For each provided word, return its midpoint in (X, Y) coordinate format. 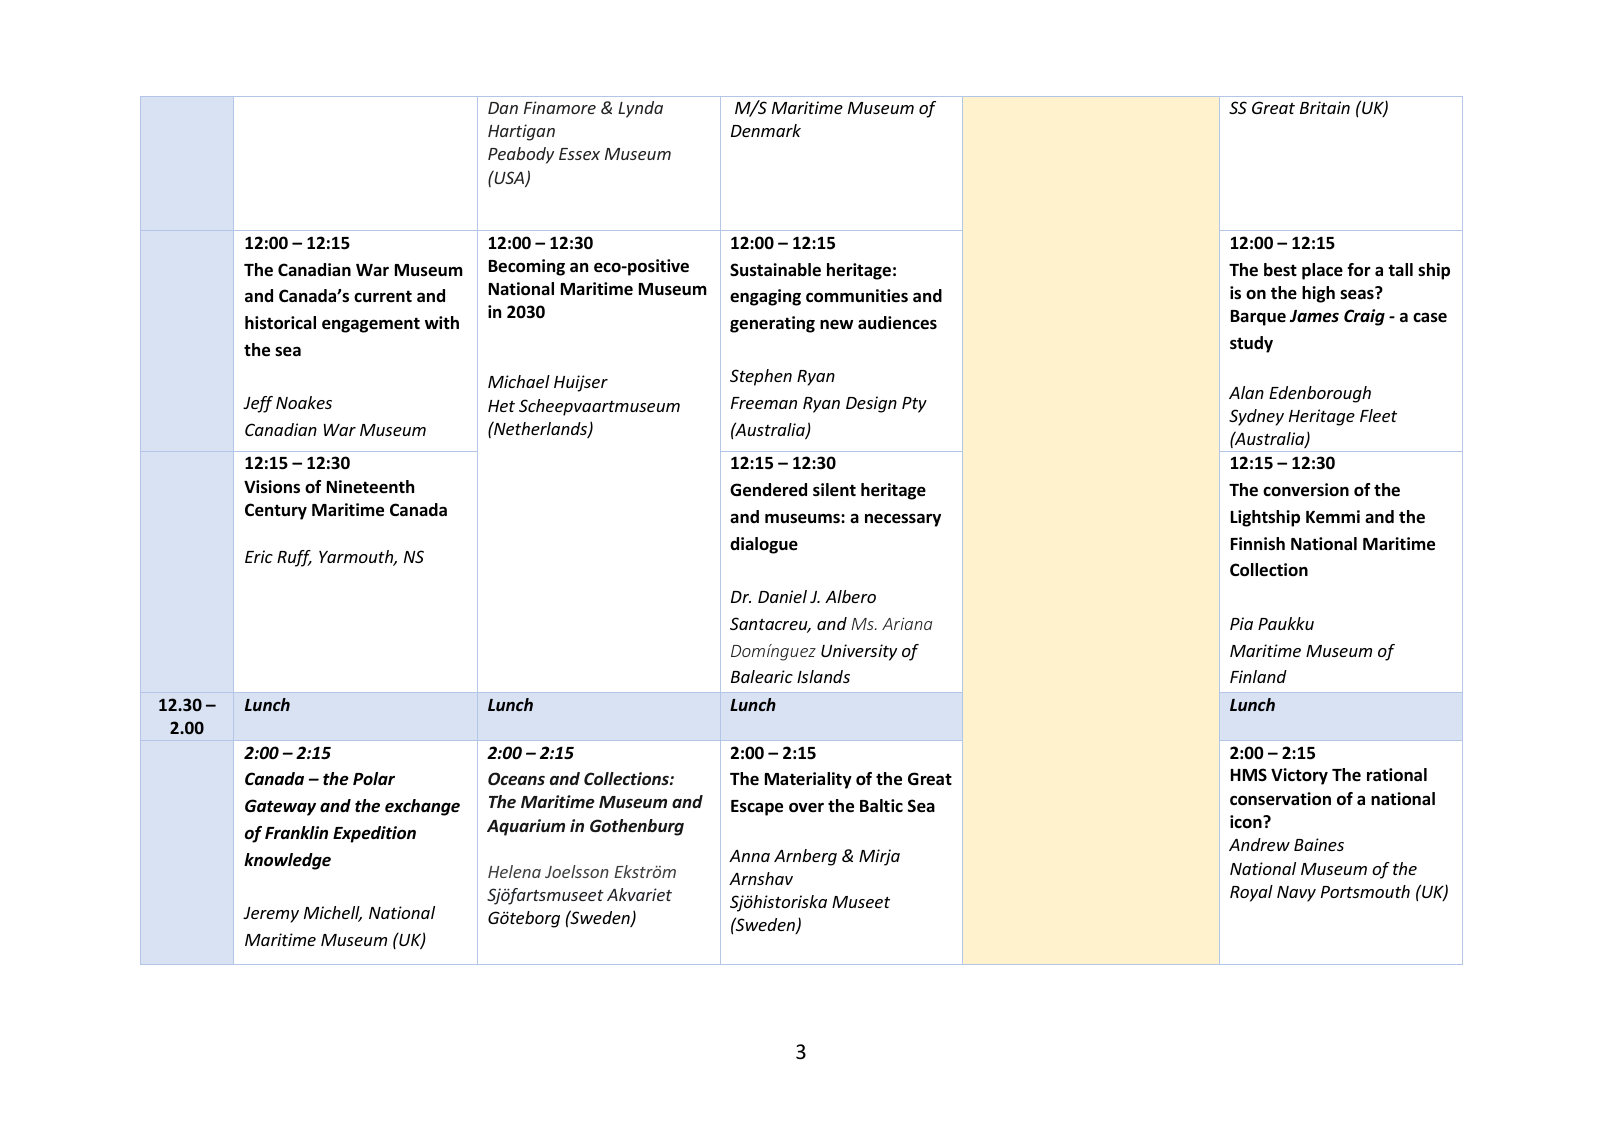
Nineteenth (370, 487)
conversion (1306, 490)
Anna (749, 856)
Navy (1296, 894)
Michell (333, 914)
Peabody (521, 155)
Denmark (766, 130)
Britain (1325, 107)
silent (834, 490)
